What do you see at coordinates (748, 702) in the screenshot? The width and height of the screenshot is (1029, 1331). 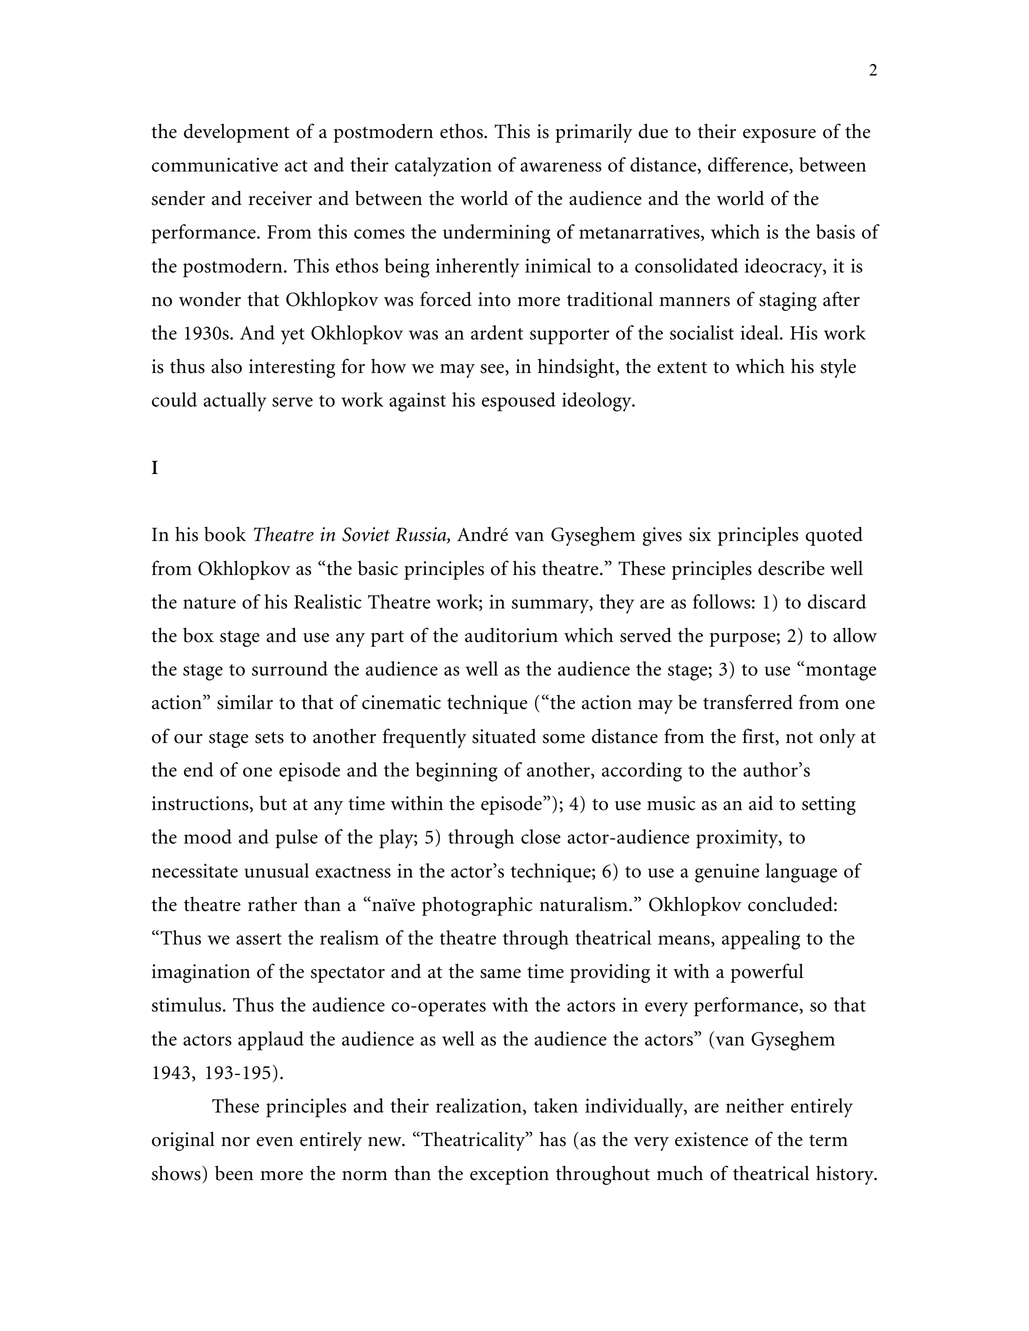 I see `transferred` at bounding box center [748, 702].
